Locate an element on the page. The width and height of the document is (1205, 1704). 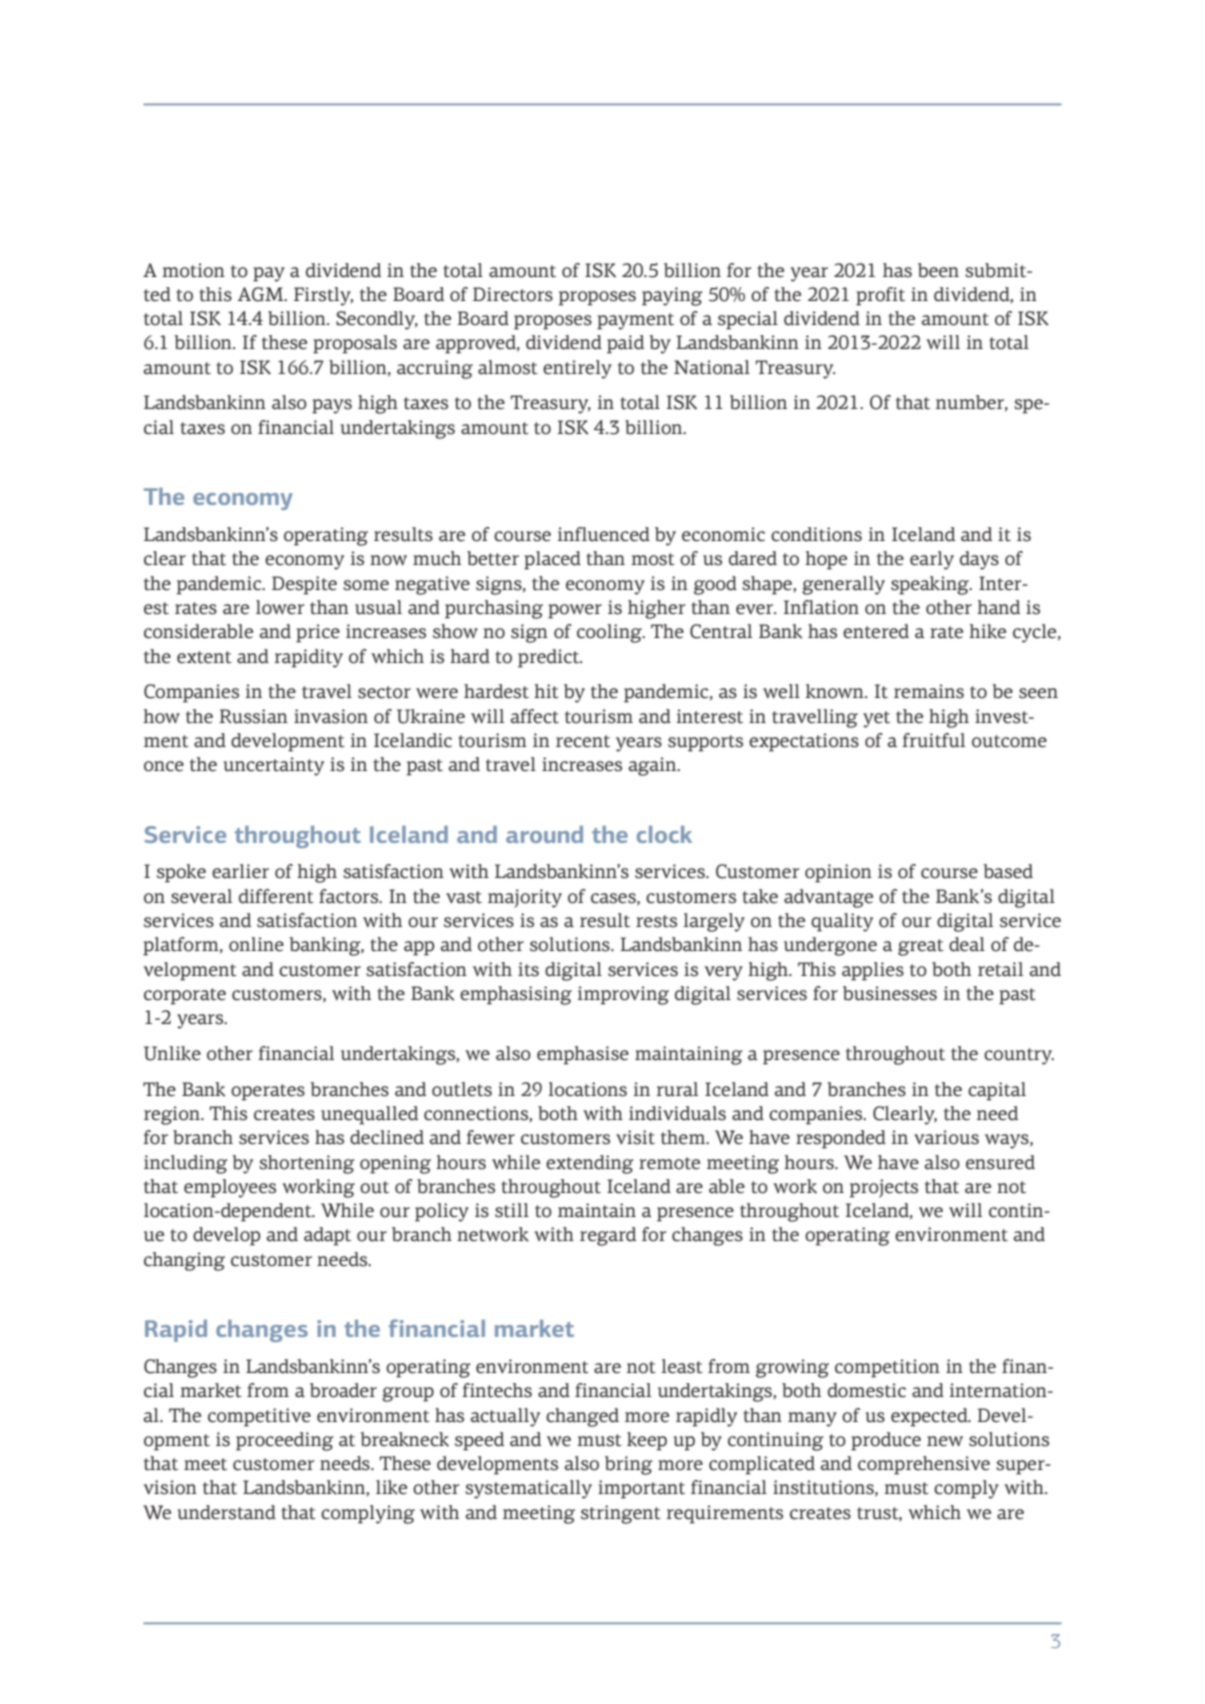
paid is located at coordinates (625, 344).
